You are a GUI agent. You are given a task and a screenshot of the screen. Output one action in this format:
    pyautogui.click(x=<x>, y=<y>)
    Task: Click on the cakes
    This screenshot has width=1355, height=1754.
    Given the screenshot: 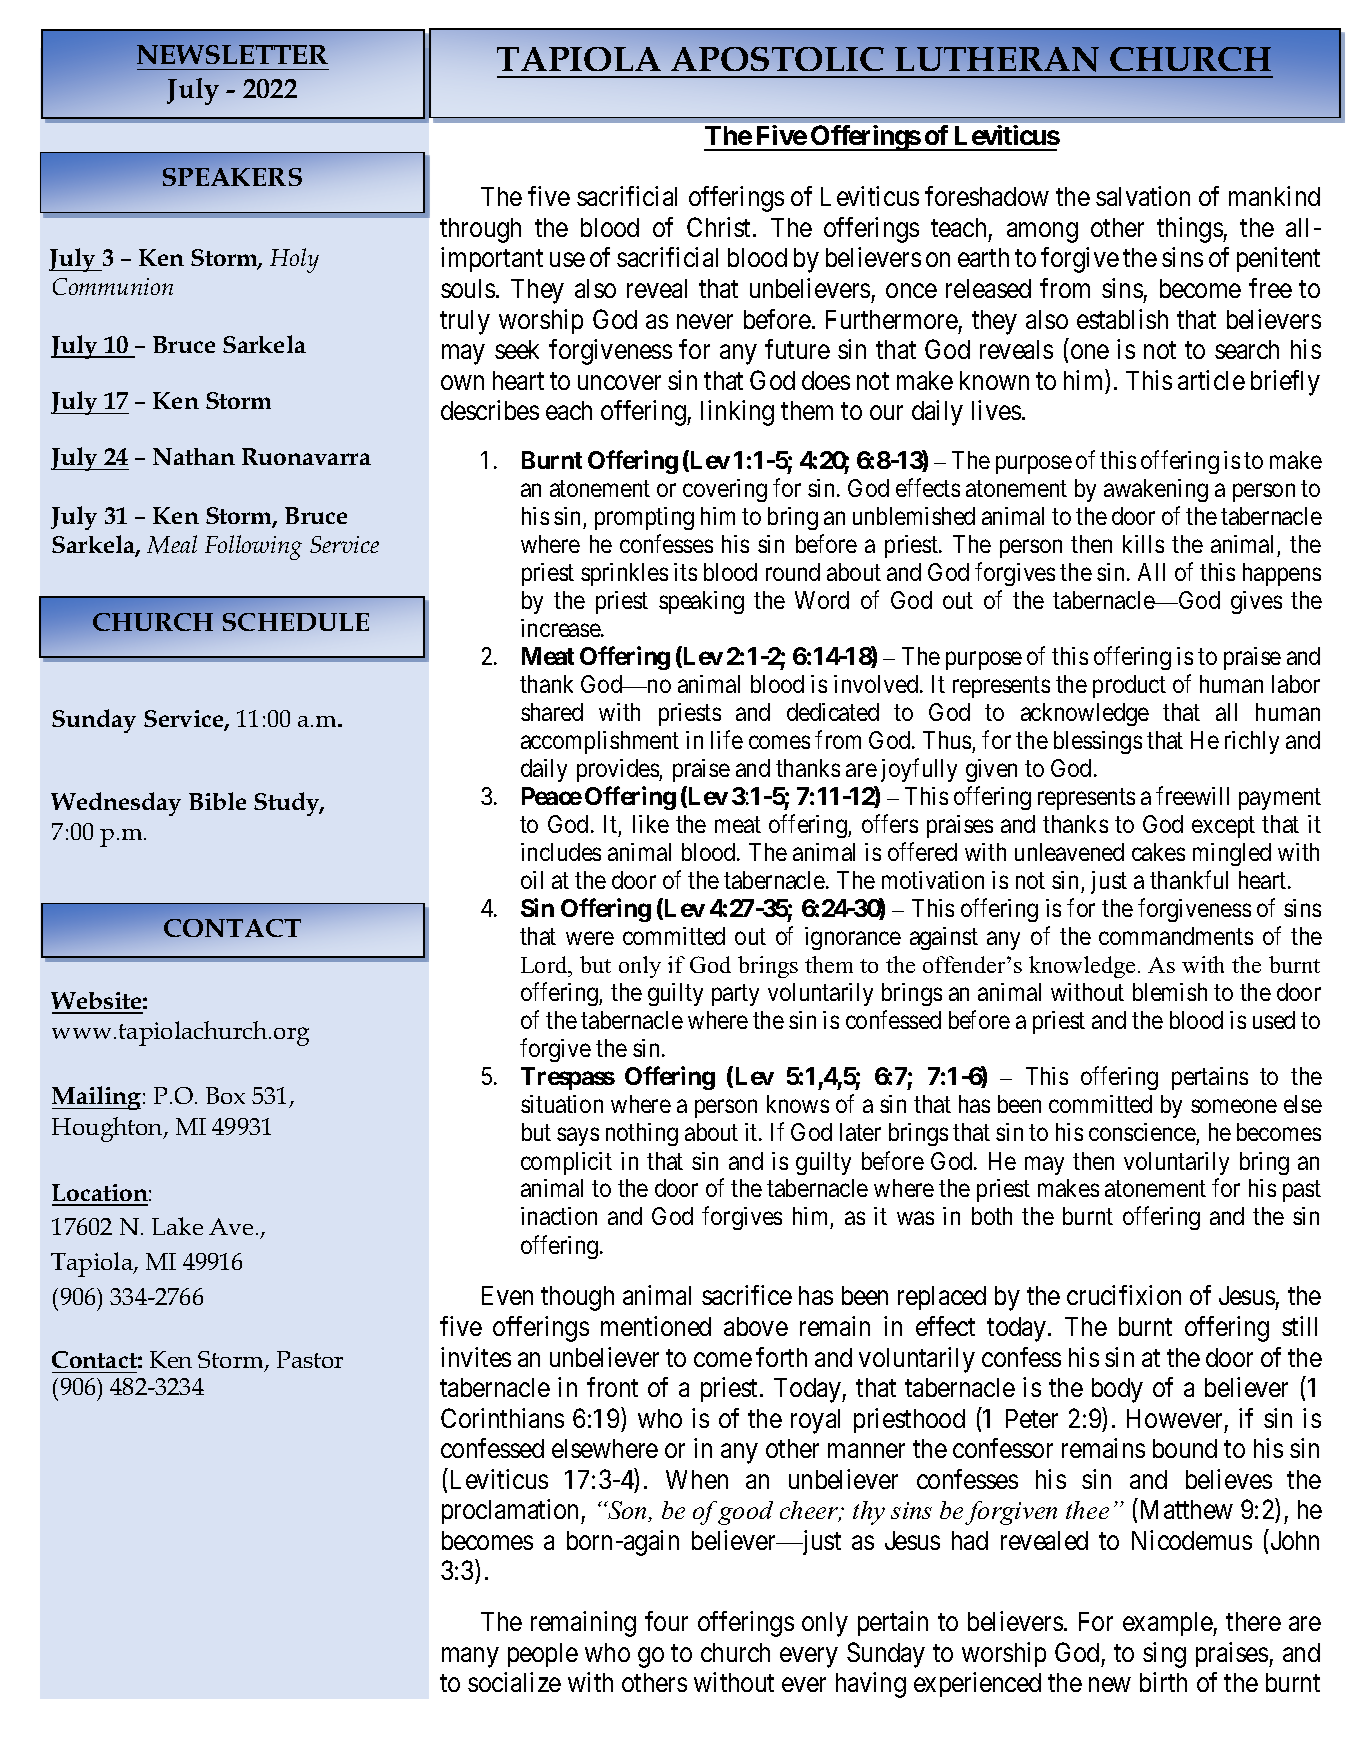 What is the action you would take?
    pyautogui.click(x=1158, y=852)
